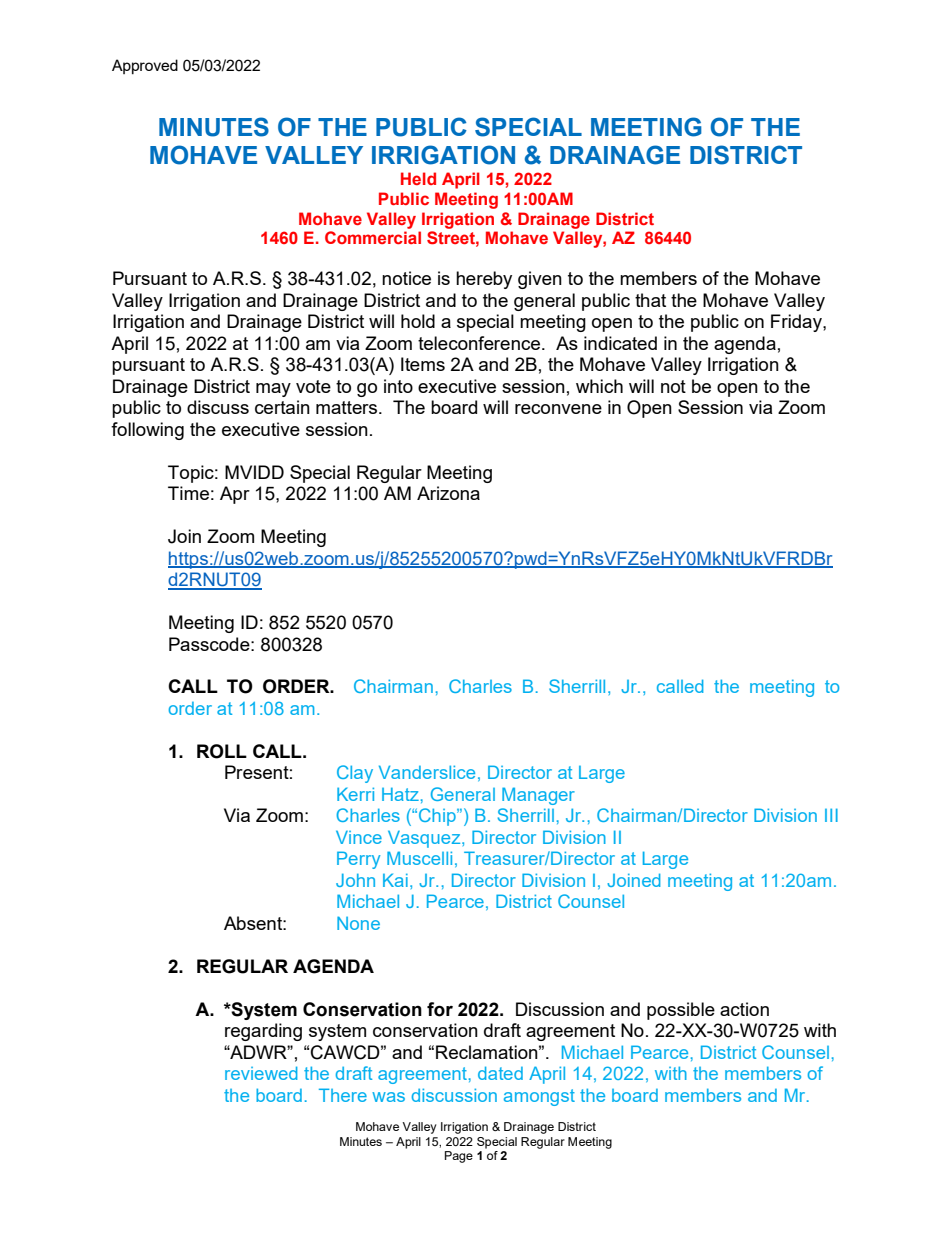  I want to click on Manager, so click(538, 796).
